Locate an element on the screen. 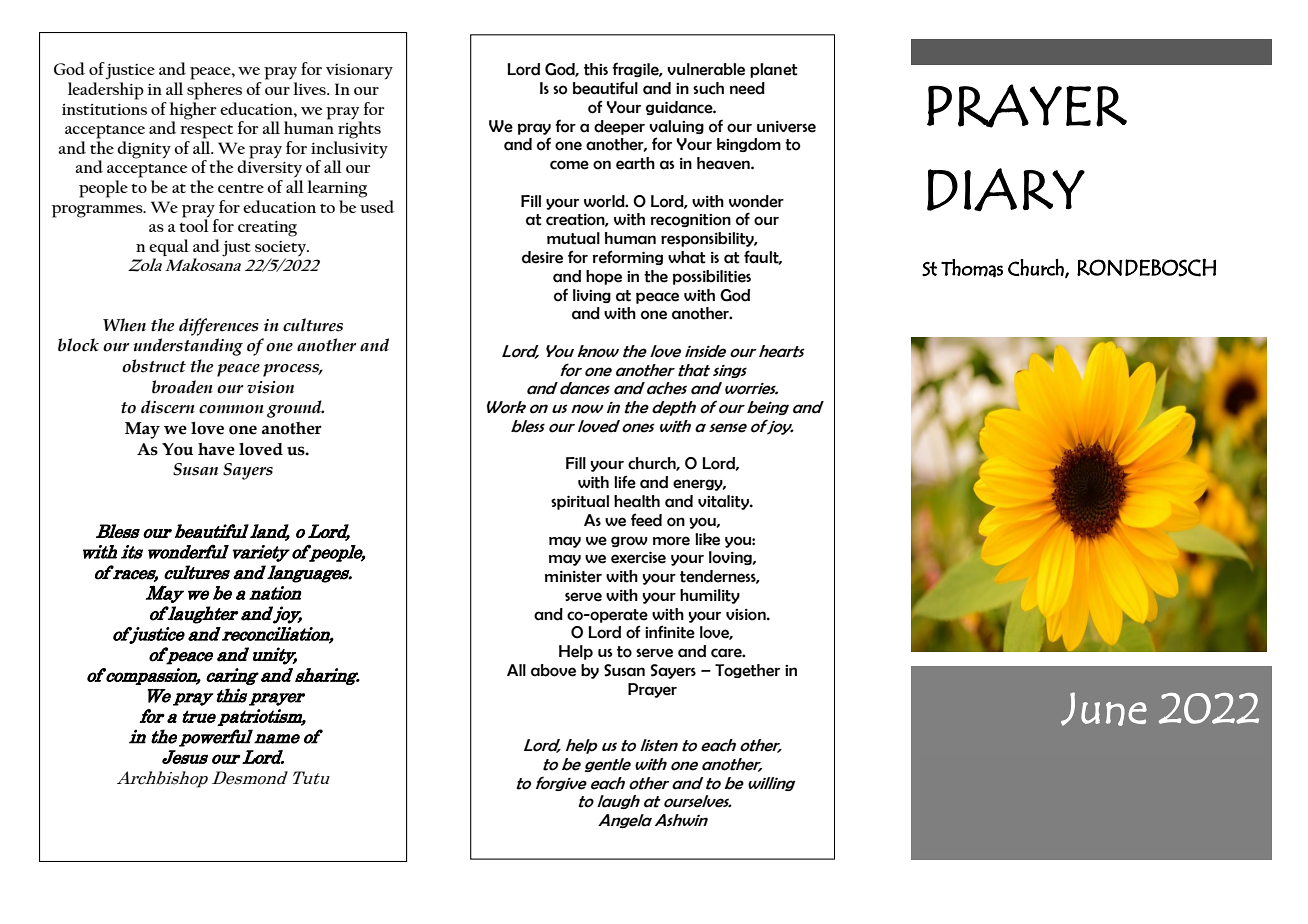  such is located at coordinates (708, 88).
